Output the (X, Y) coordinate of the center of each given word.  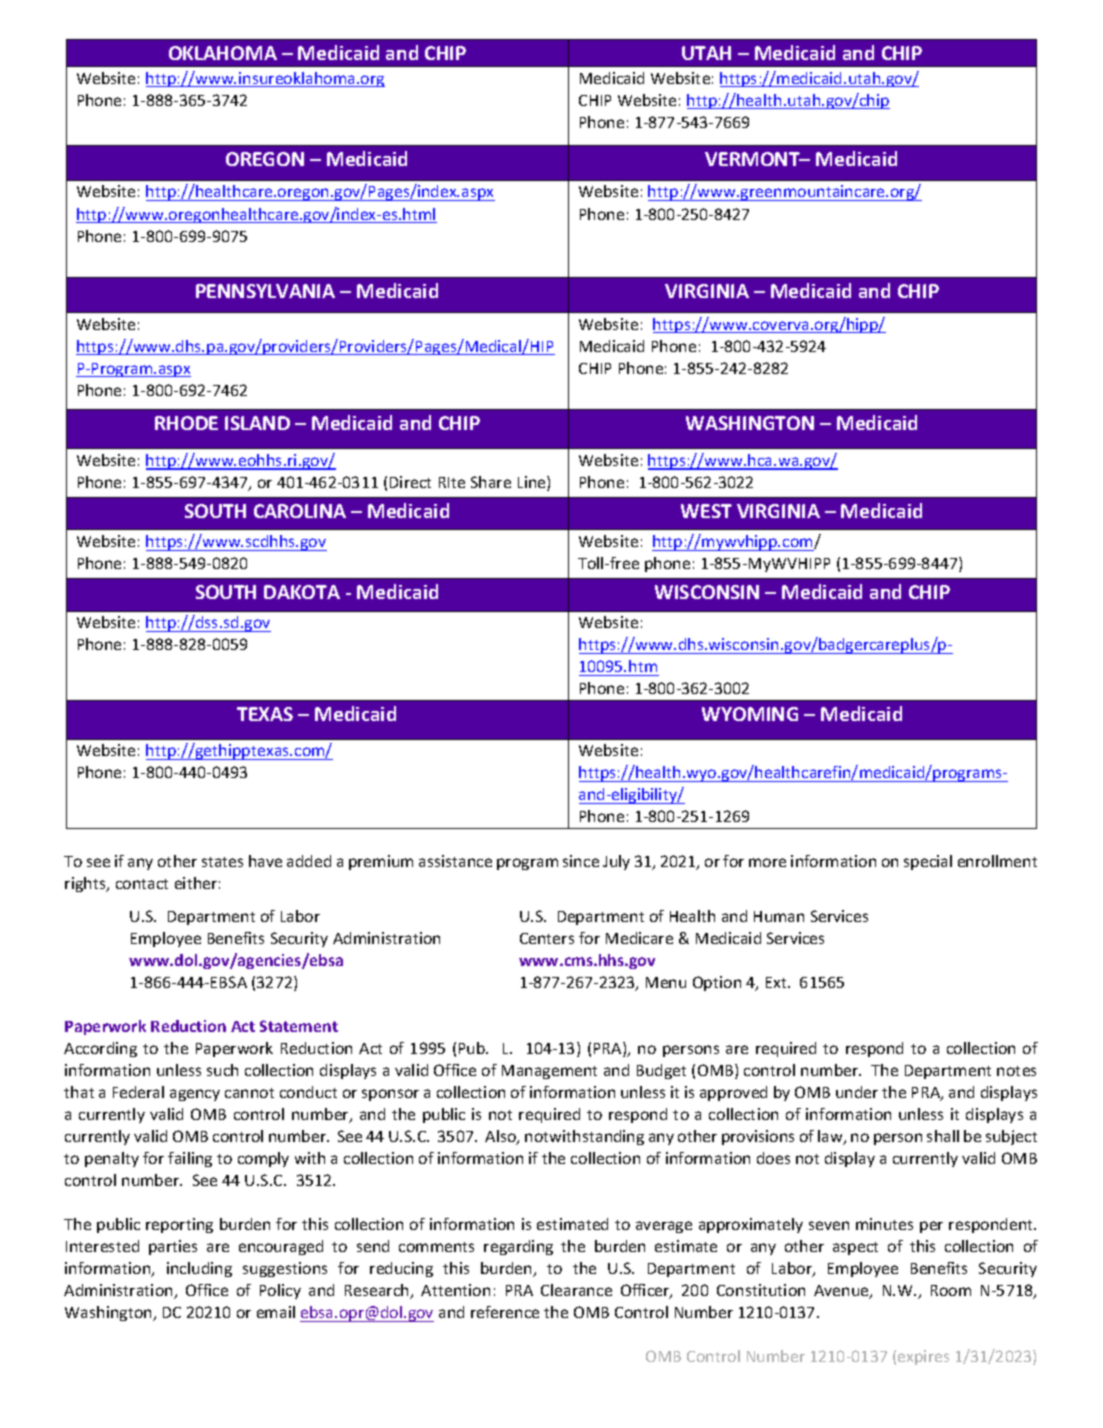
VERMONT (753, 159)
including (199, 1269)
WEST (706, 511)
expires (923, 1357)
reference (505, 1312)
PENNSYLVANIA (265, 291)
